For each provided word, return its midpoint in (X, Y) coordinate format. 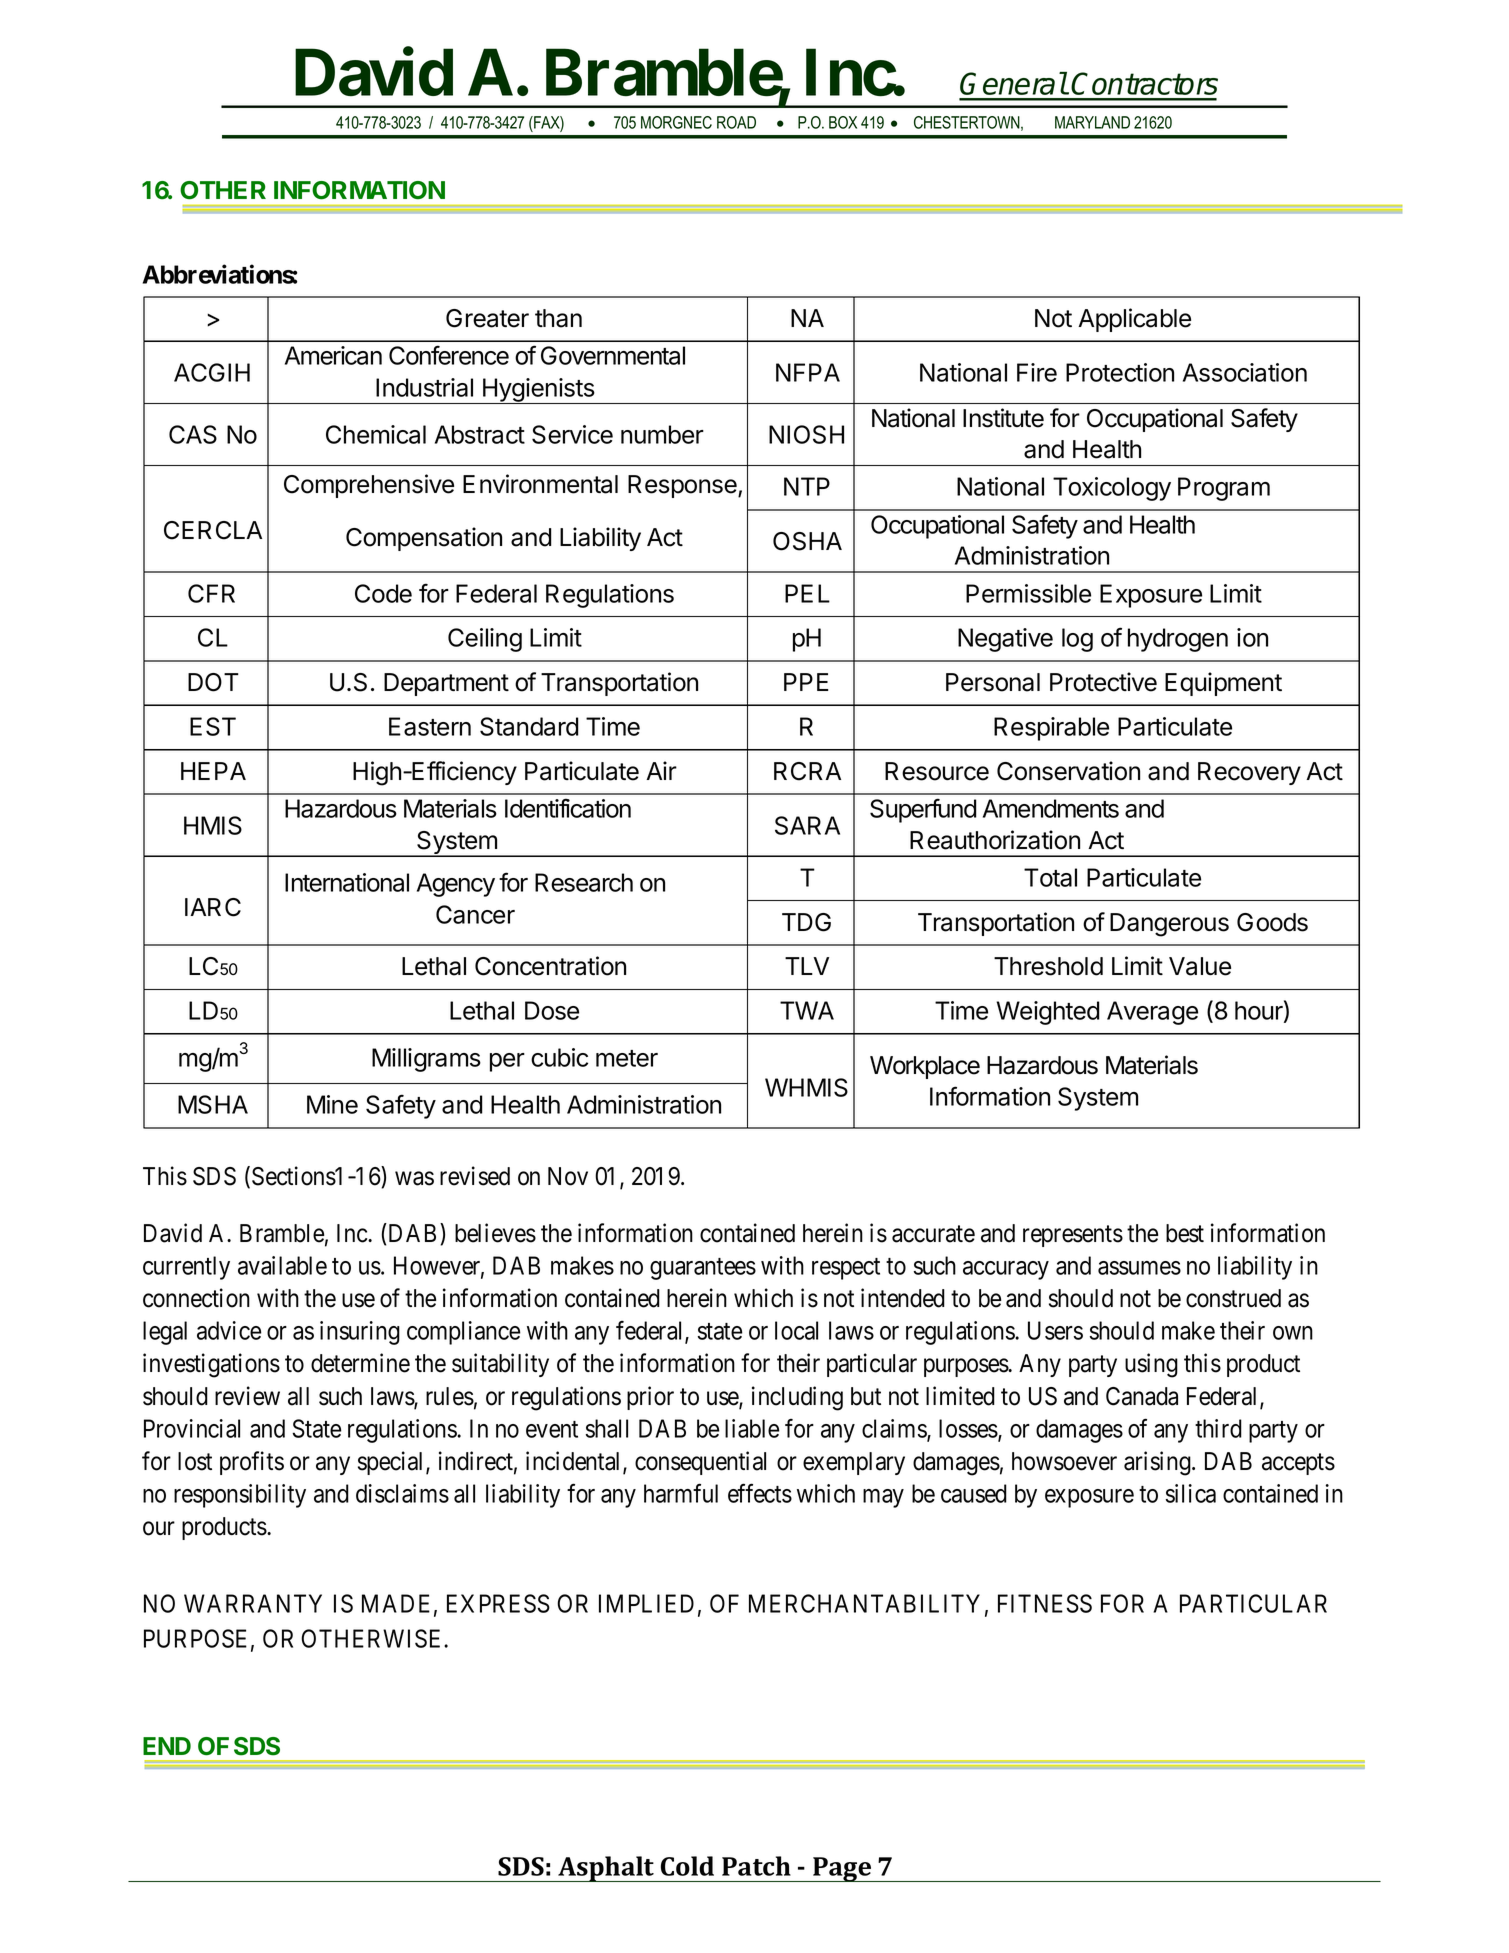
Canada (1142, 1396)
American (333, 355)
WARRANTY (253, 1603)
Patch (756, 1866)
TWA (807, 1010)
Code (383, 593)
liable (752, 1428)
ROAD (736, 122)
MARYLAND (1092, 122)
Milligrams (426, 1060)
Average (1152, 1013)
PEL (807, 593)
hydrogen (1178, 640)
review (247, 1396)
